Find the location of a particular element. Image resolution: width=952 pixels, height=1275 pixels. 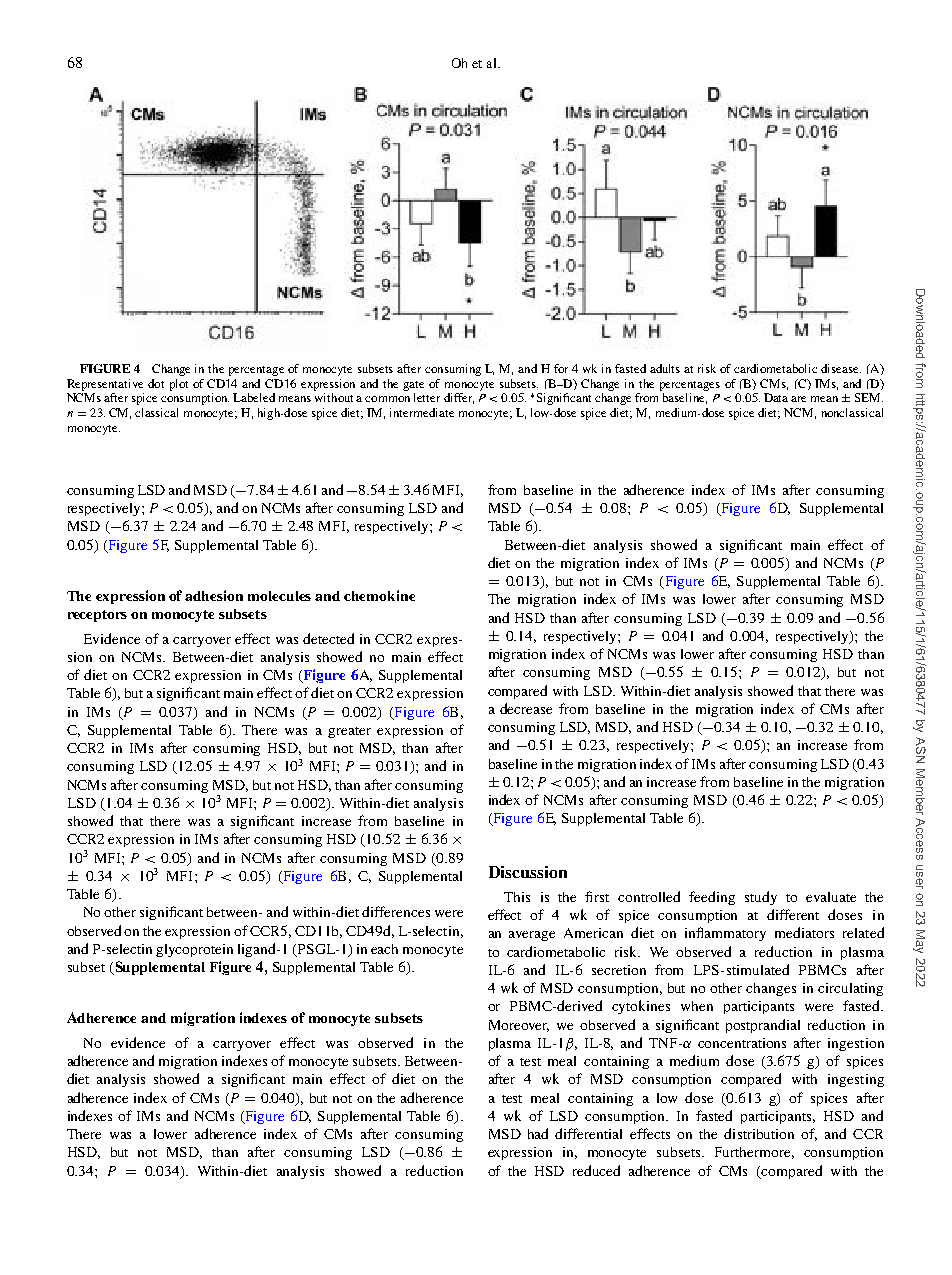

circulating is located at coordinates (850, 989).
